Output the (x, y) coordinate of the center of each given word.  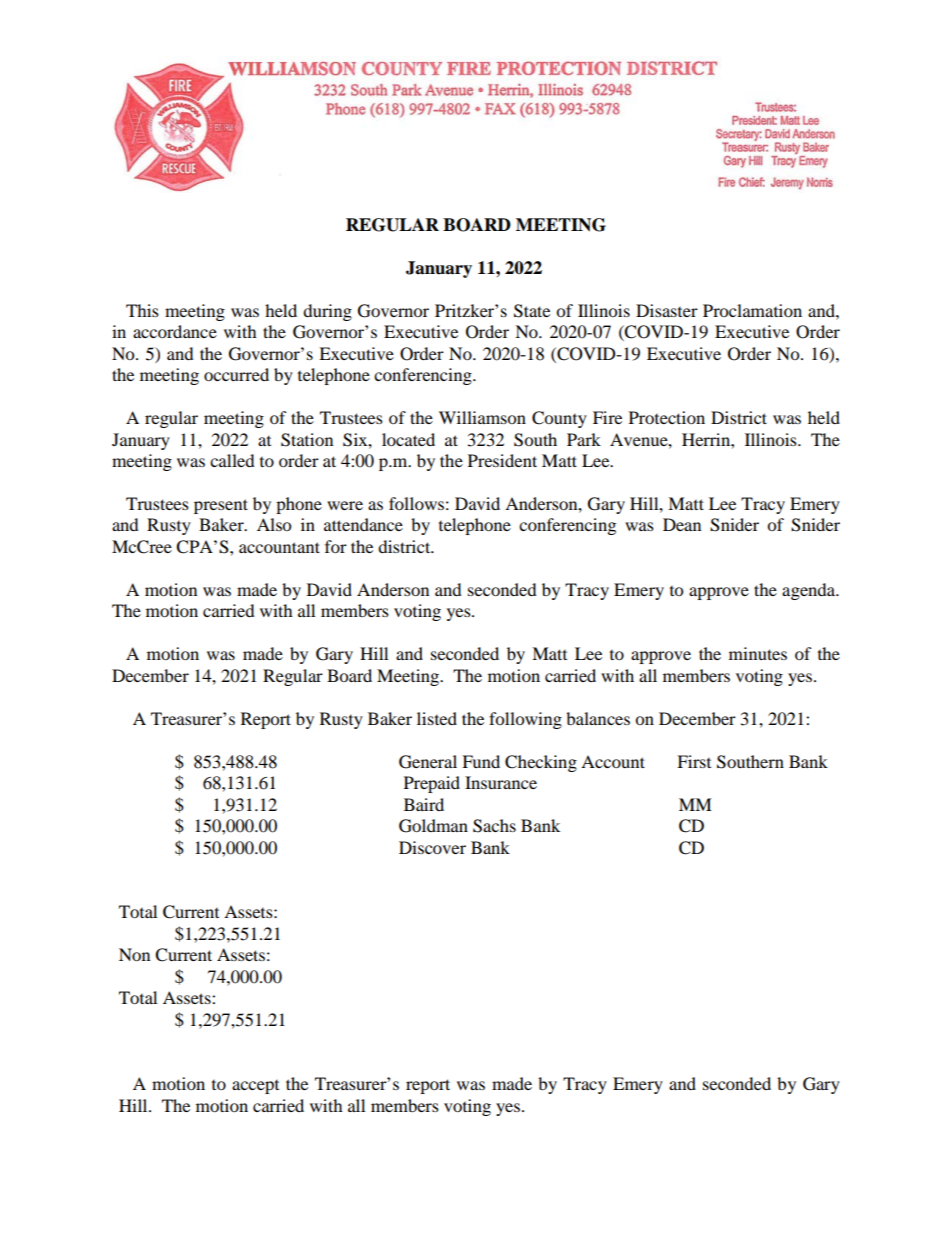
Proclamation (752, 310)
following (525, 720)
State (532, 311)
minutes (758, 653)
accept (255, 1087)
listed (437, 718)
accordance (175, 331)
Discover (432, 847)
